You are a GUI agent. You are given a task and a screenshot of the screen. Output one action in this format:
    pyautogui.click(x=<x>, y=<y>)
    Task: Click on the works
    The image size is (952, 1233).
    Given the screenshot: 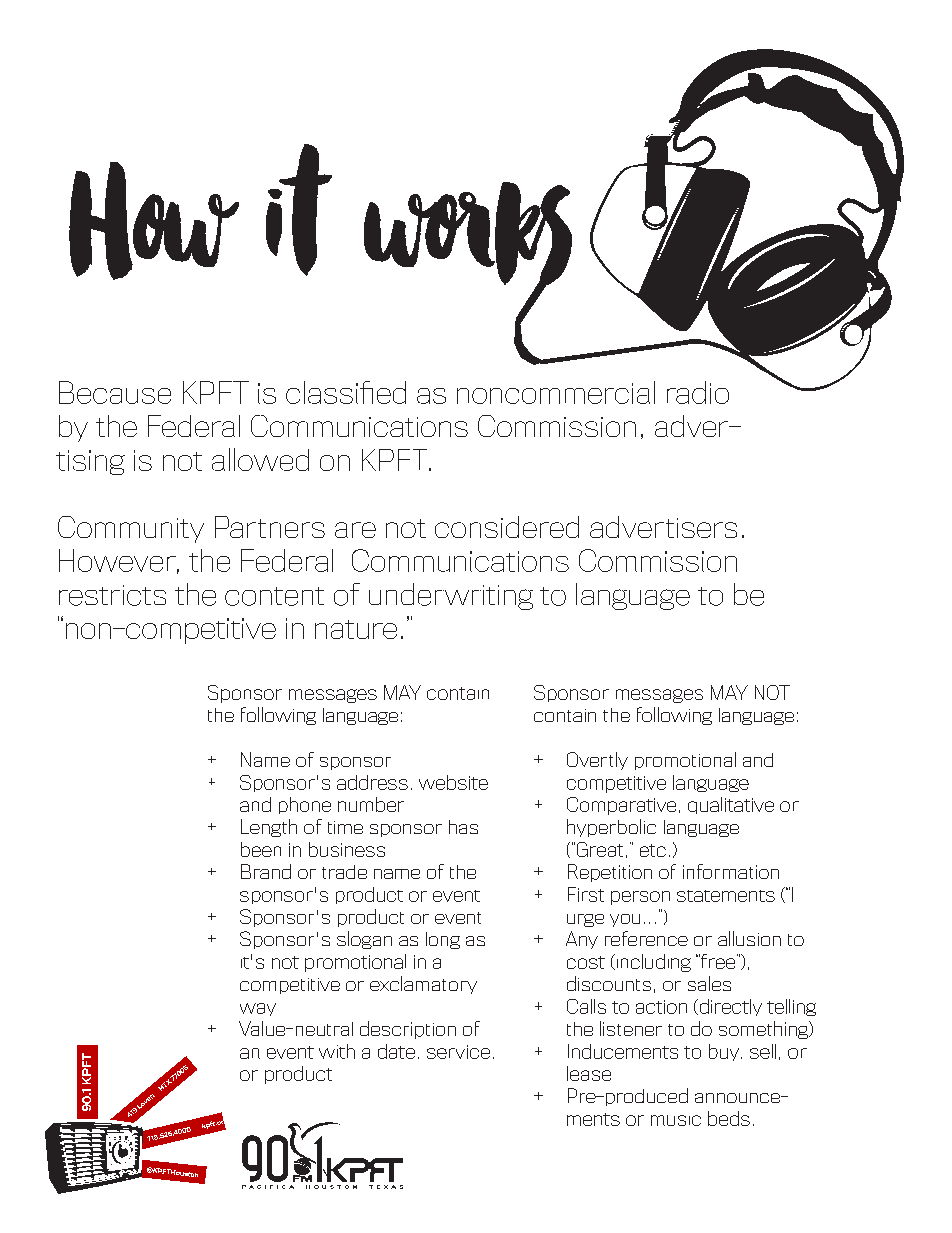 What is the action you would take?
    pyautogui.click(x=468, y=235)
